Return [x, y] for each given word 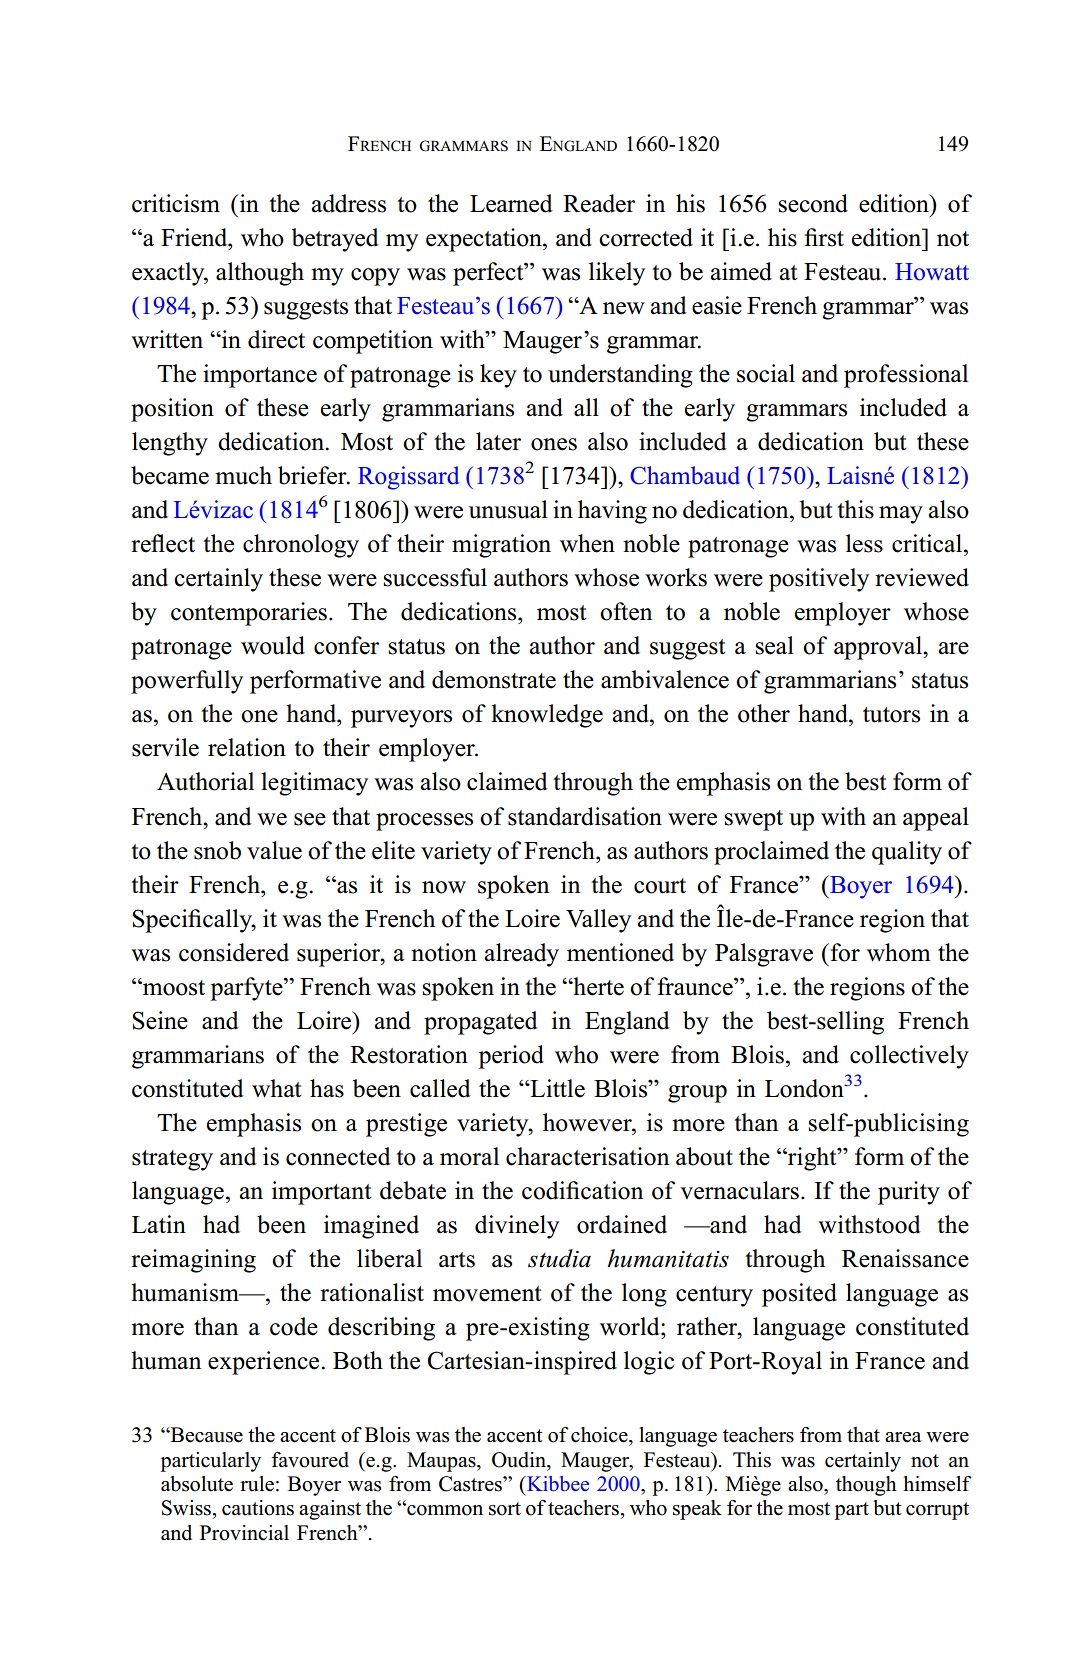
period [511, 1057]
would [273, 645]
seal [775, 645]
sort [505, 1509]
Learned [511, 203]
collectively [909, 1057]
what [277, 1088]
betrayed [335, 240]
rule [257, 1484]
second [813, 203]
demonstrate [494, 679]
